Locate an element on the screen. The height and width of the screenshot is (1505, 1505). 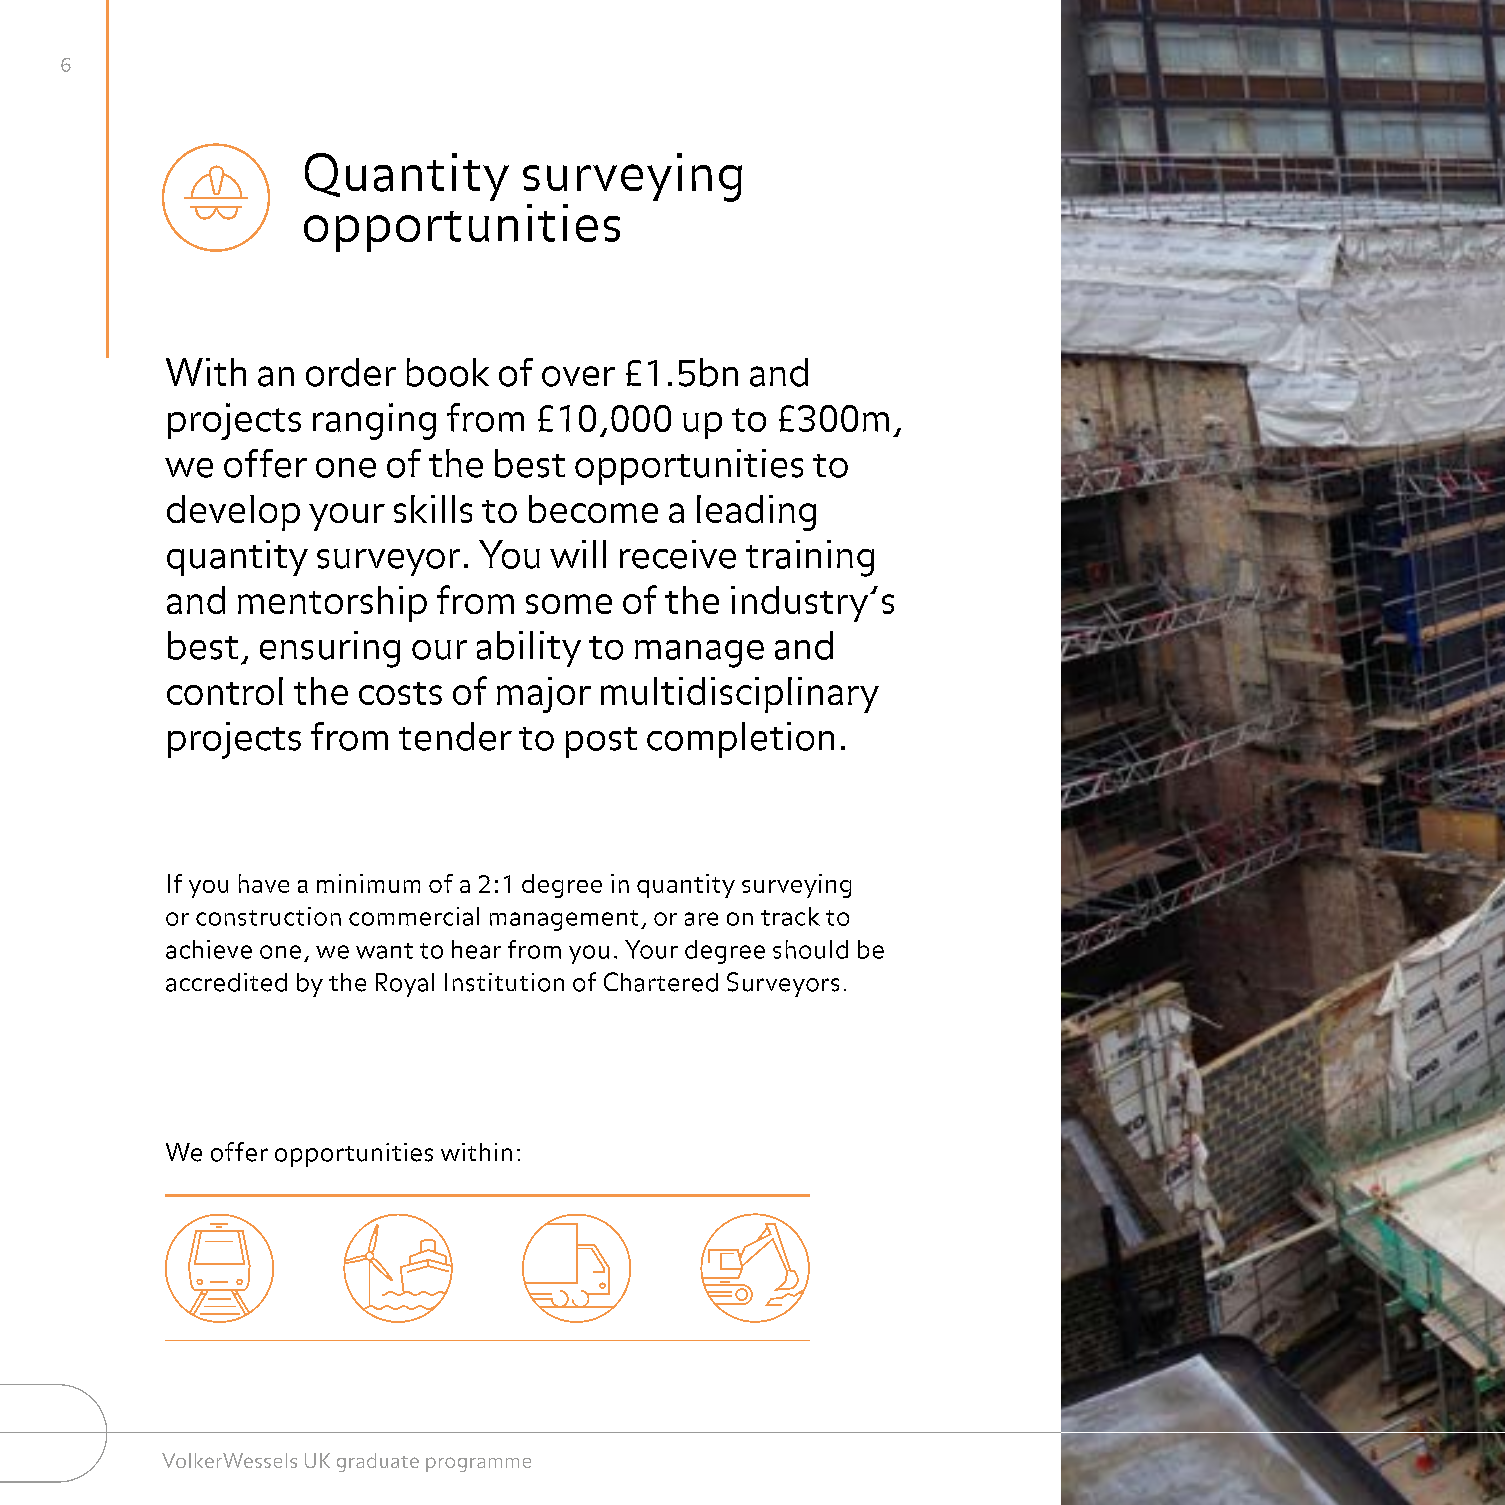
leading is located at coordinates (756, 513).
